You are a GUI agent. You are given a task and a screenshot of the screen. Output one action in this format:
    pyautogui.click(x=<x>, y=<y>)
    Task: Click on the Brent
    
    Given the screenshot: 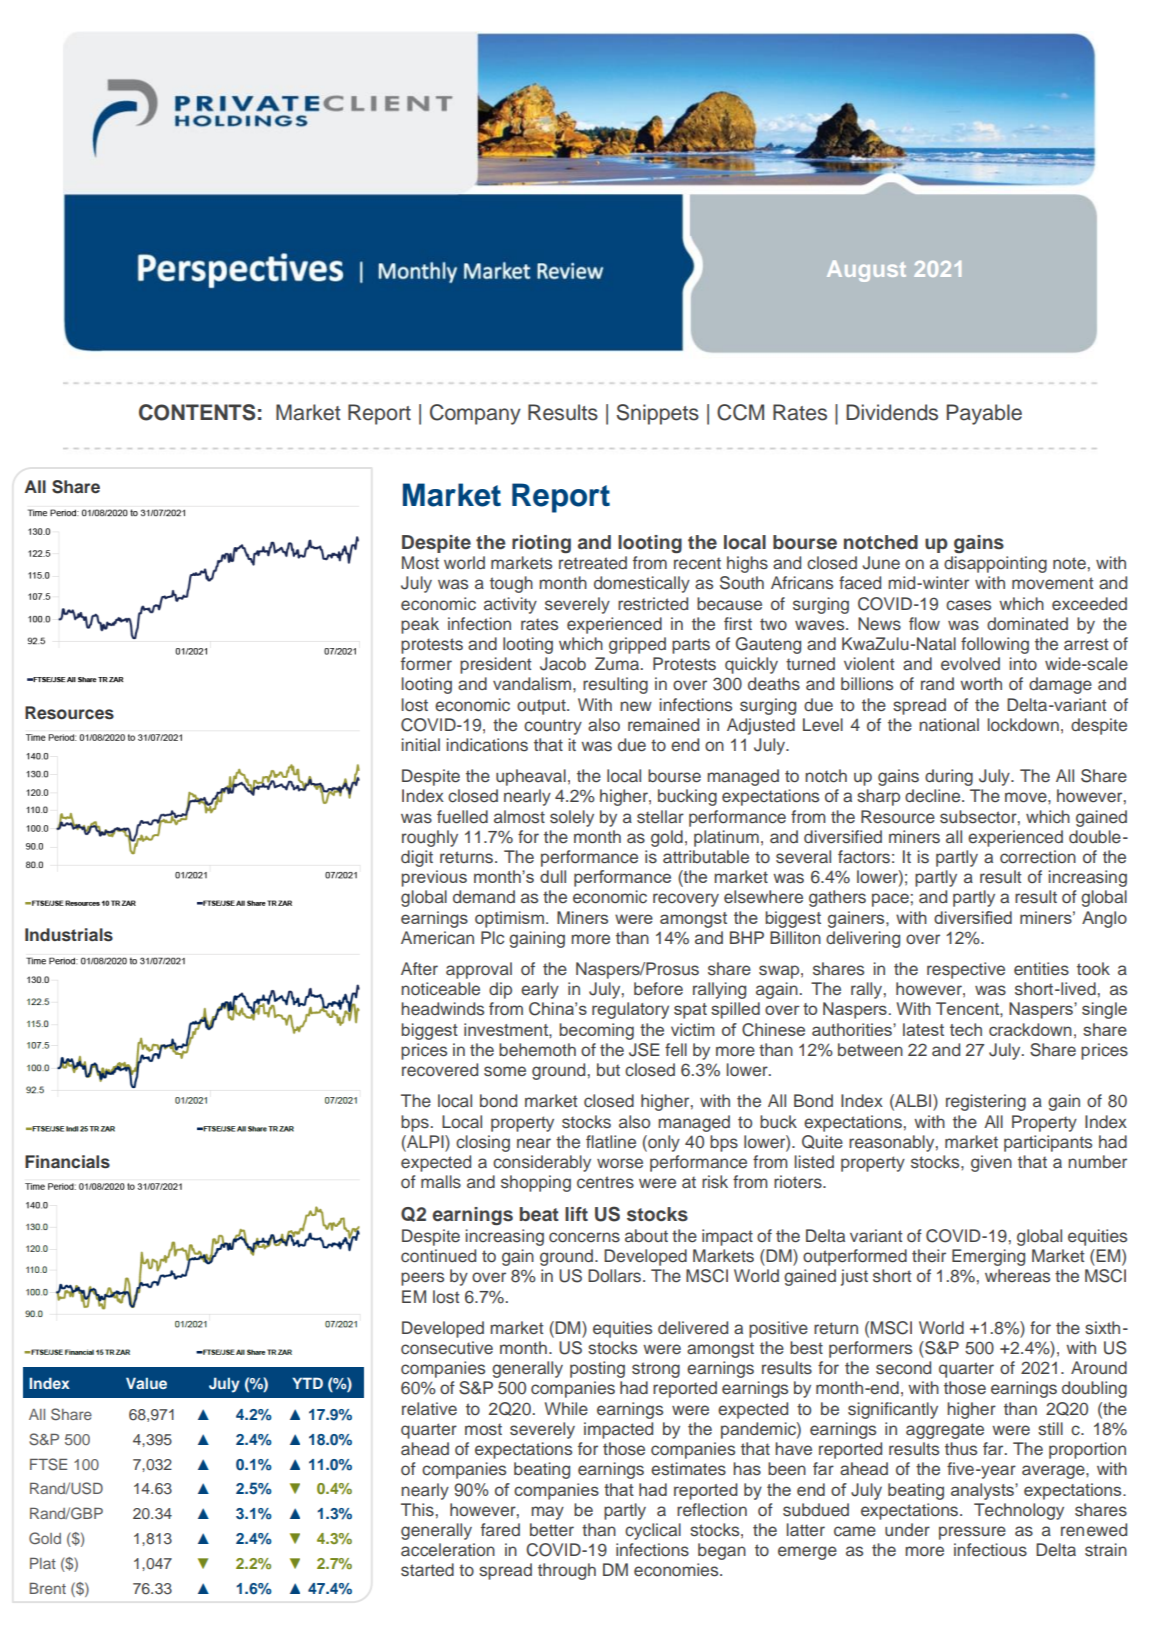 What is the action you would take?
    pyautogui.click(x=48, y=1588)
